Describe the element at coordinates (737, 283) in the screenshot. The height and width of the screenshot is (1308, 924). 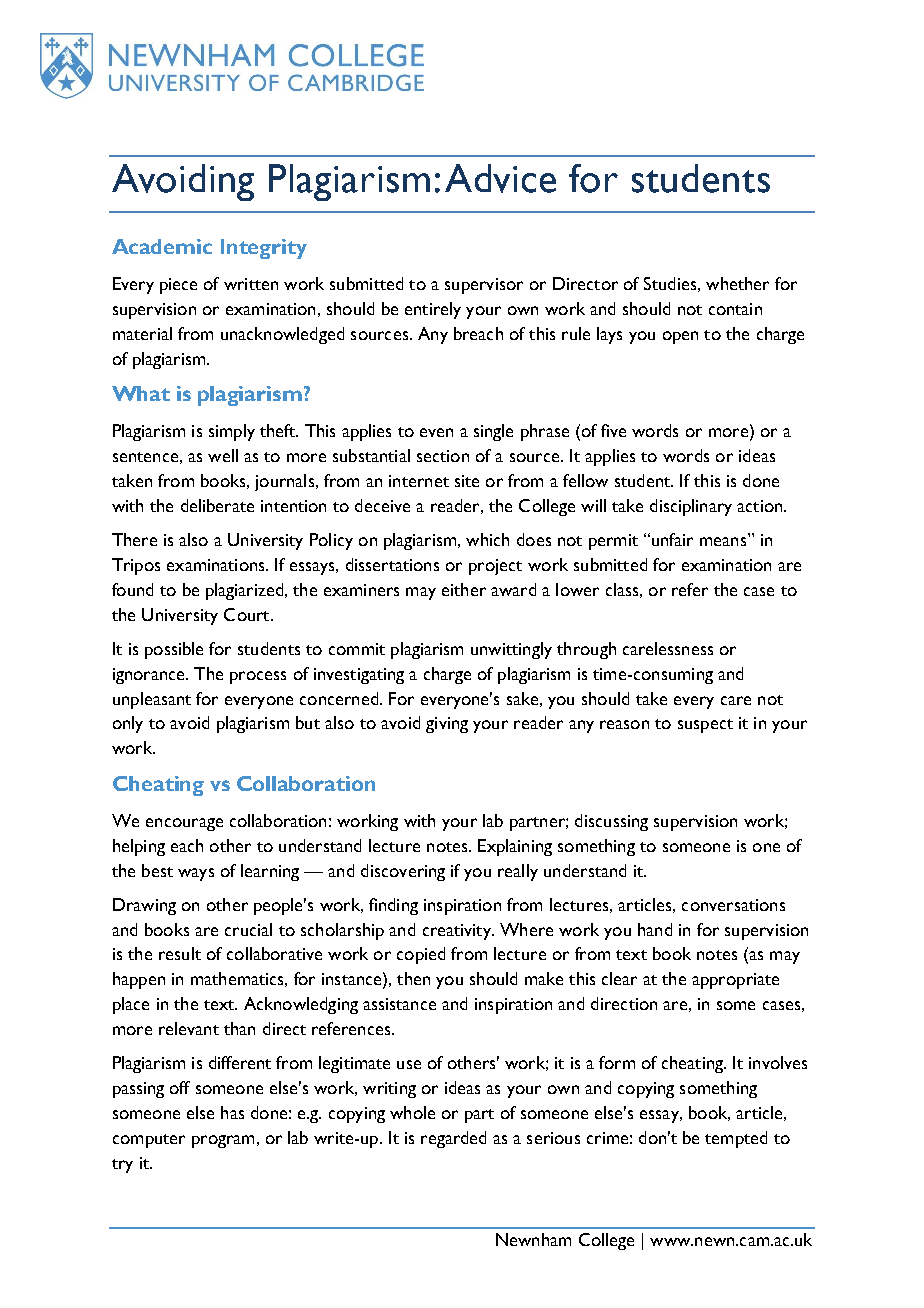
I see `whether` at that location.
